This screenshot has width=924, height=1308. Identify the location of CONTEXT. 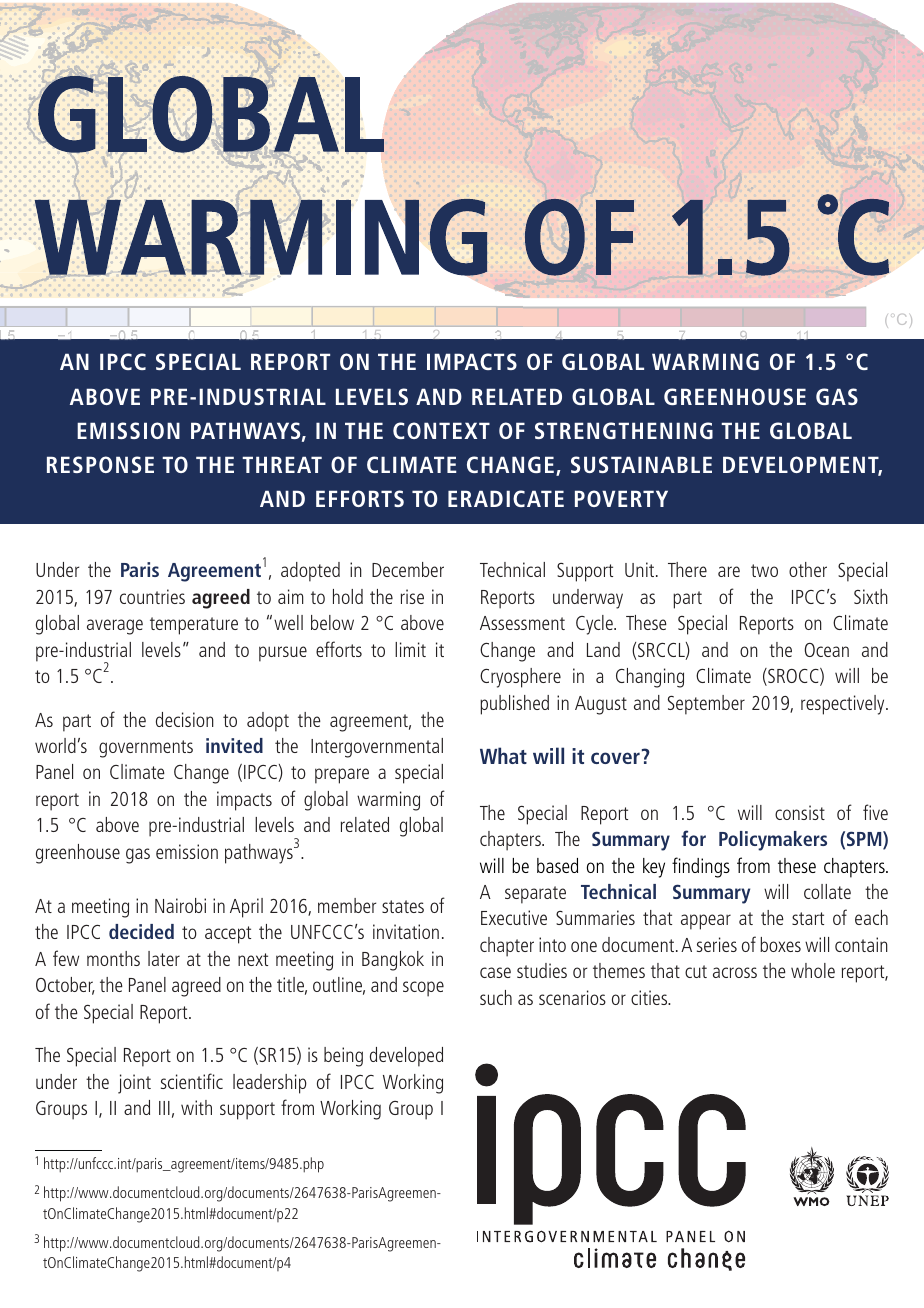
(441, 430).
